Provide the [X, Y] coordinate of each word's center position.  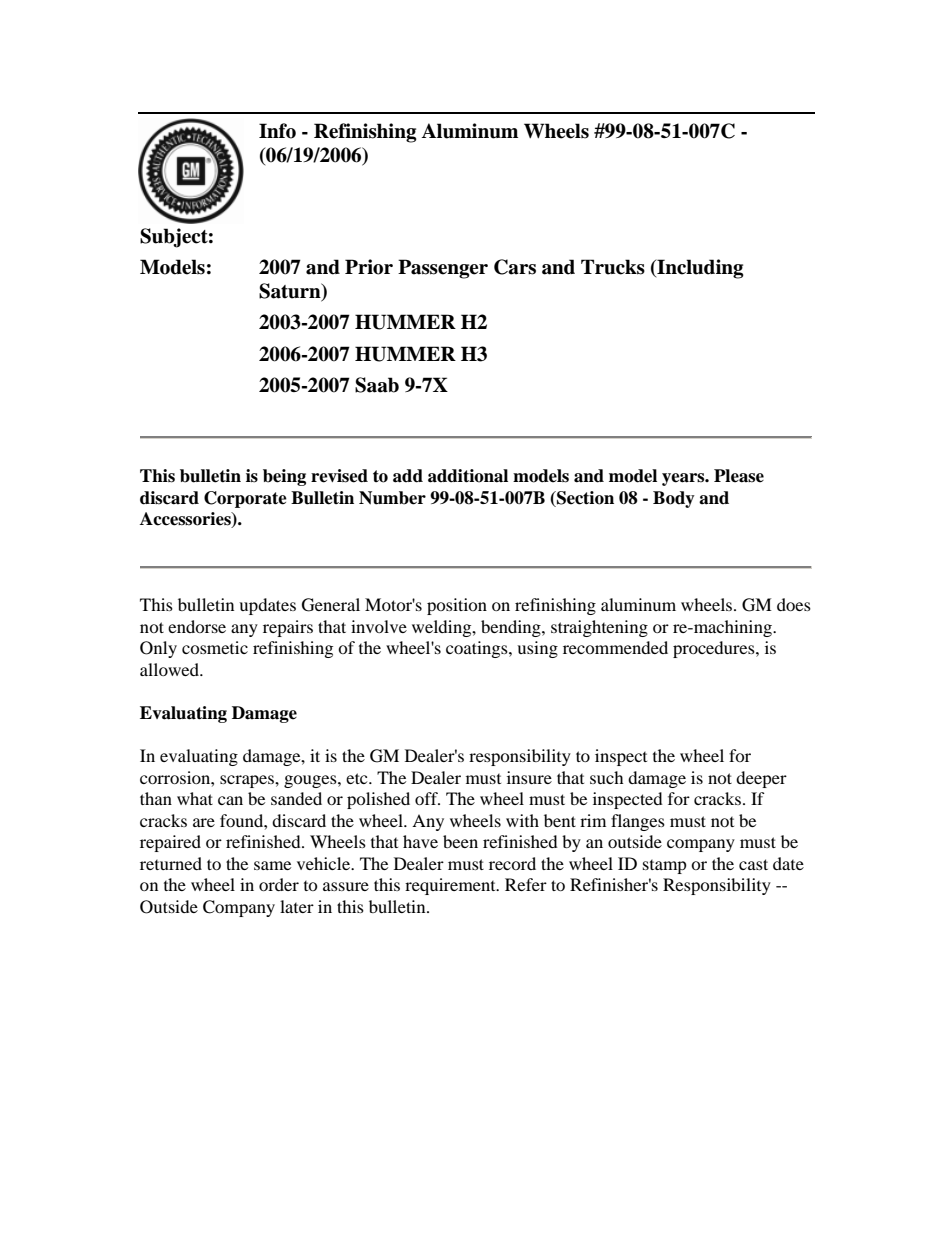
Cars [515, 267]
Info [277, 131]
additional [468, 476]
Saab [377, 385]
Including [699, 269]
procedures [715, 649]
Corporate [245, 499]
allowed [170, 669]
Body [674, 499]
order [279, 884]
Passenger [443, 269]
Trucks [613, 267]
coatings [478, 649]
